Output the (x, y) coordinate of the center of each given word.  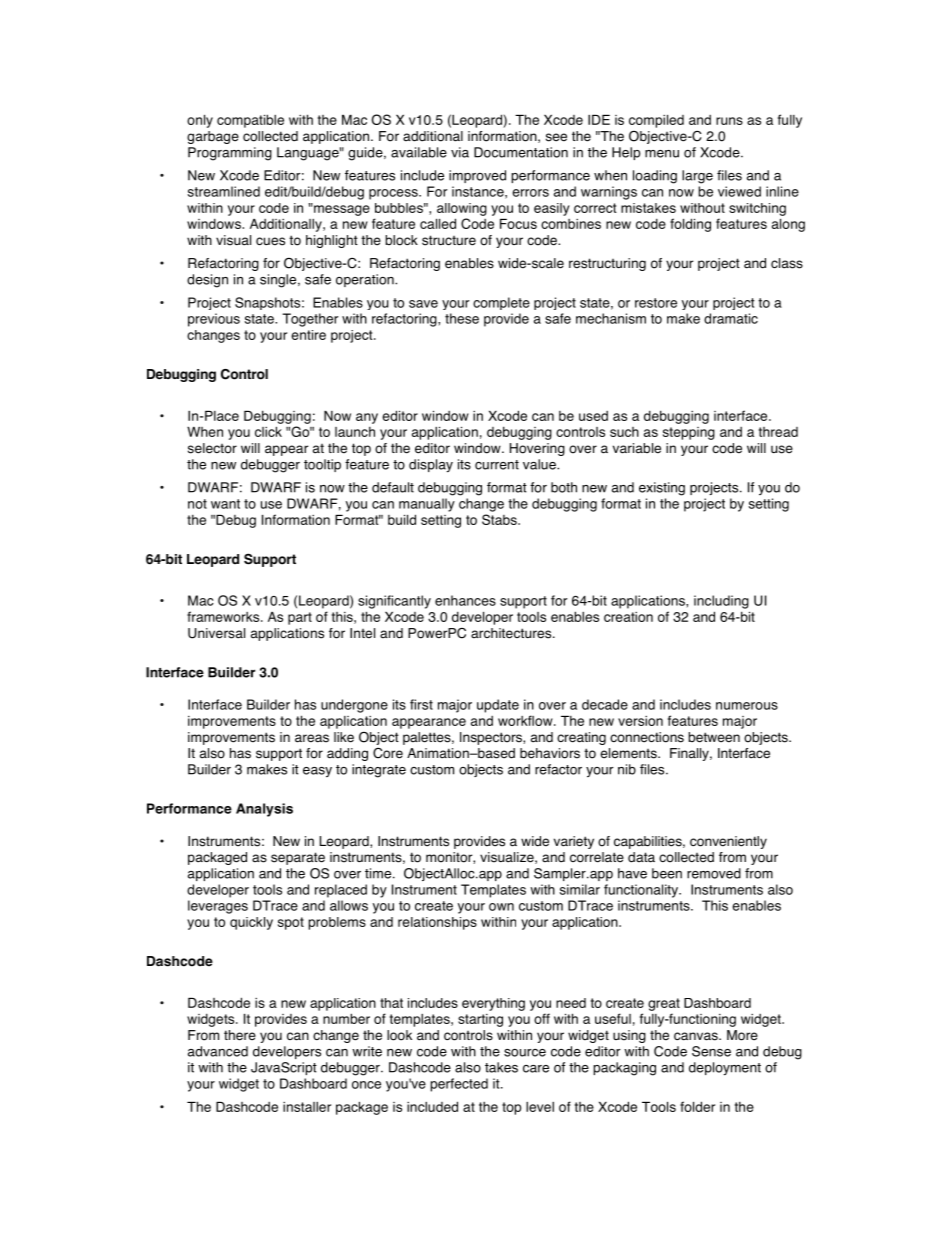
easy (317, 772)
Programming (230, 154)
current (497, 465)
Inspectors (492, 738)
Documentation (521, 152)
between (714, 737)
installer (307, 1107)
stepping (689, 433)
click (268, 432)
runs (729, 121)
